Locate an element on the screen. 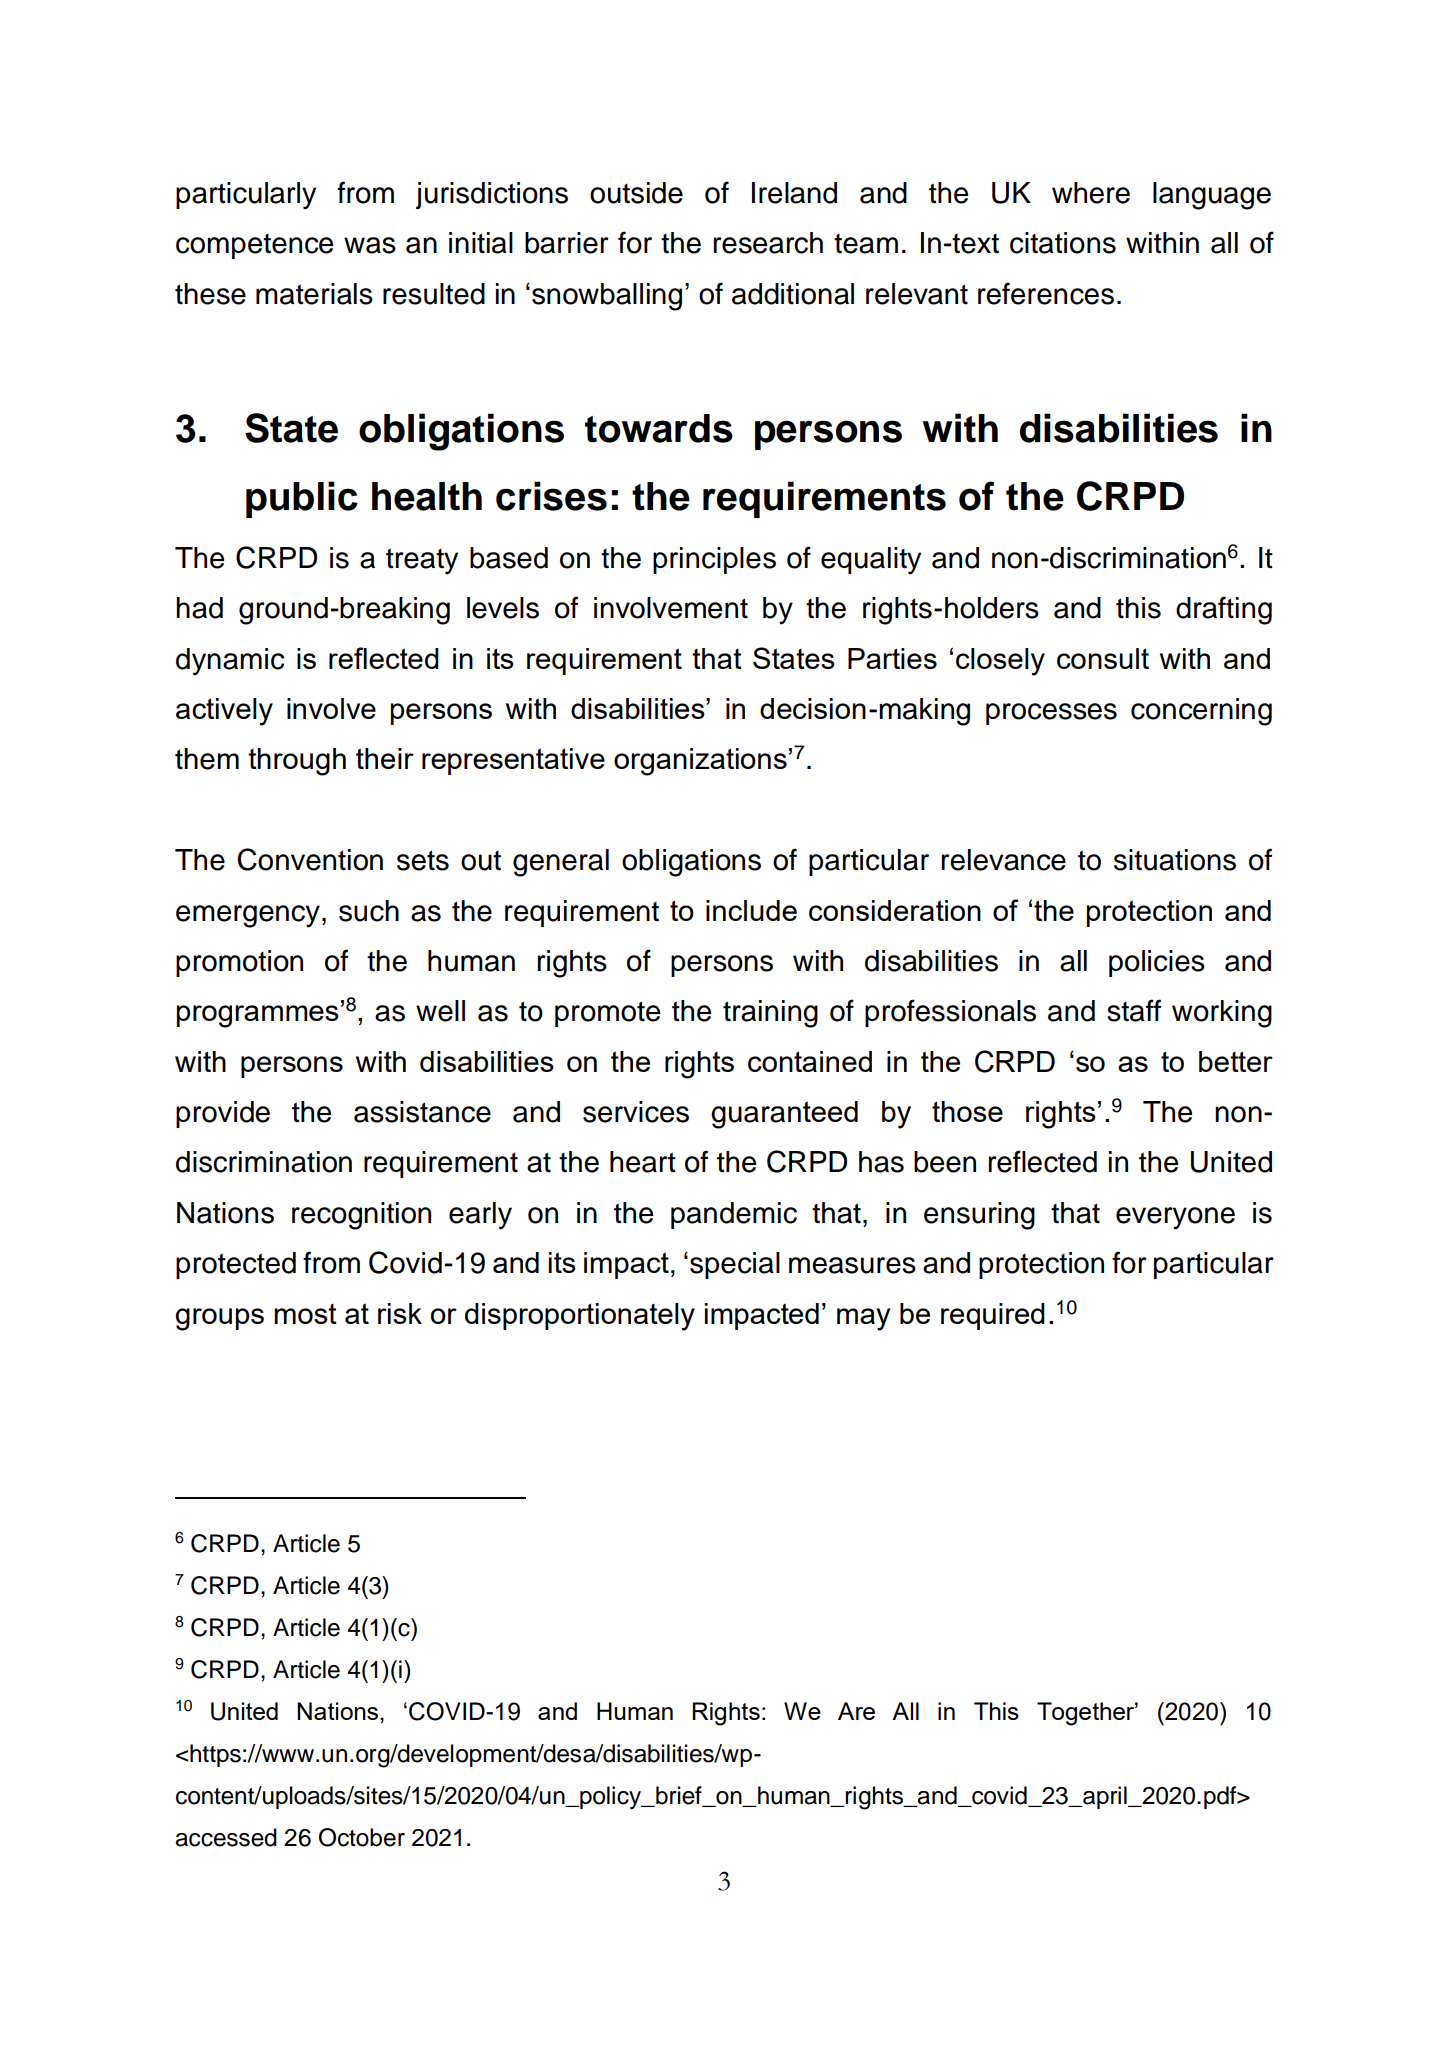 The width and height of the screenshot is (1448, 2049). promotion is located at coordinates (239, 963).
